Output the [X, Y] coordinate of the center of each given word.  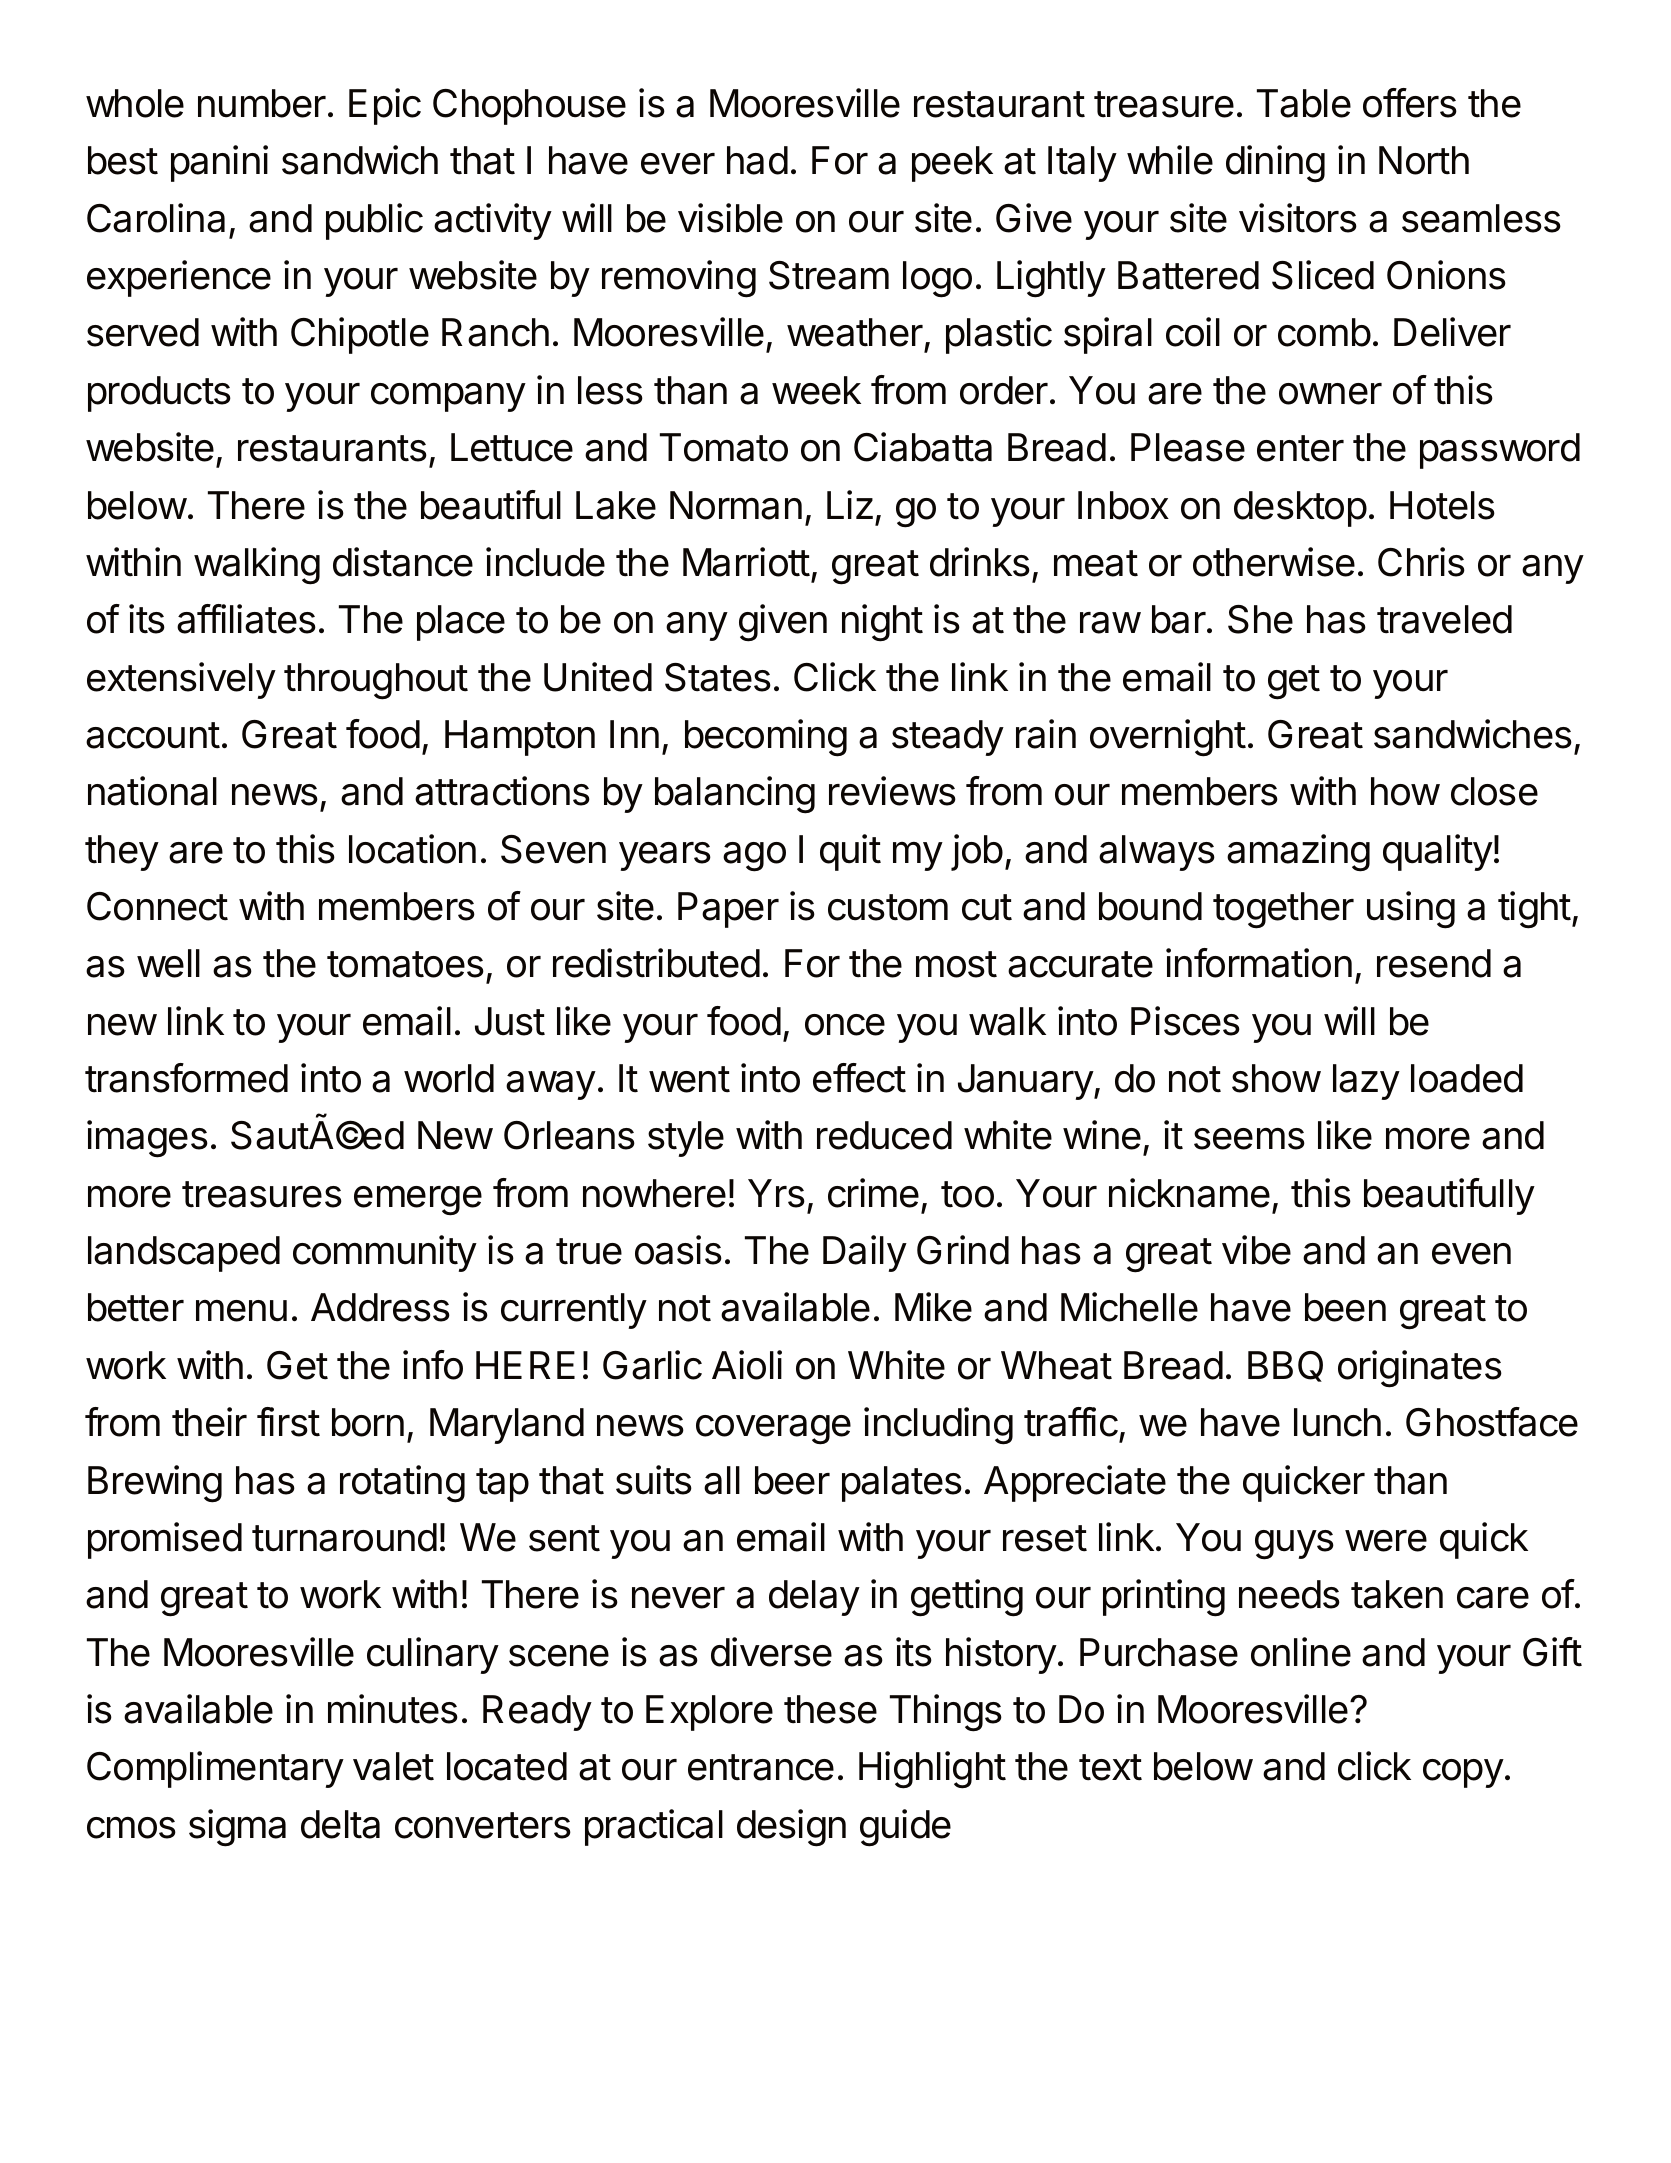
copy [1463, 1773]
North [1424, 160]
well [168, 963]
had [757, 160]
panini [219, 163]
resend [1434, 963]
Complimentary [215, 1769]
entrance [761, 1767]
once [845, 1025]
